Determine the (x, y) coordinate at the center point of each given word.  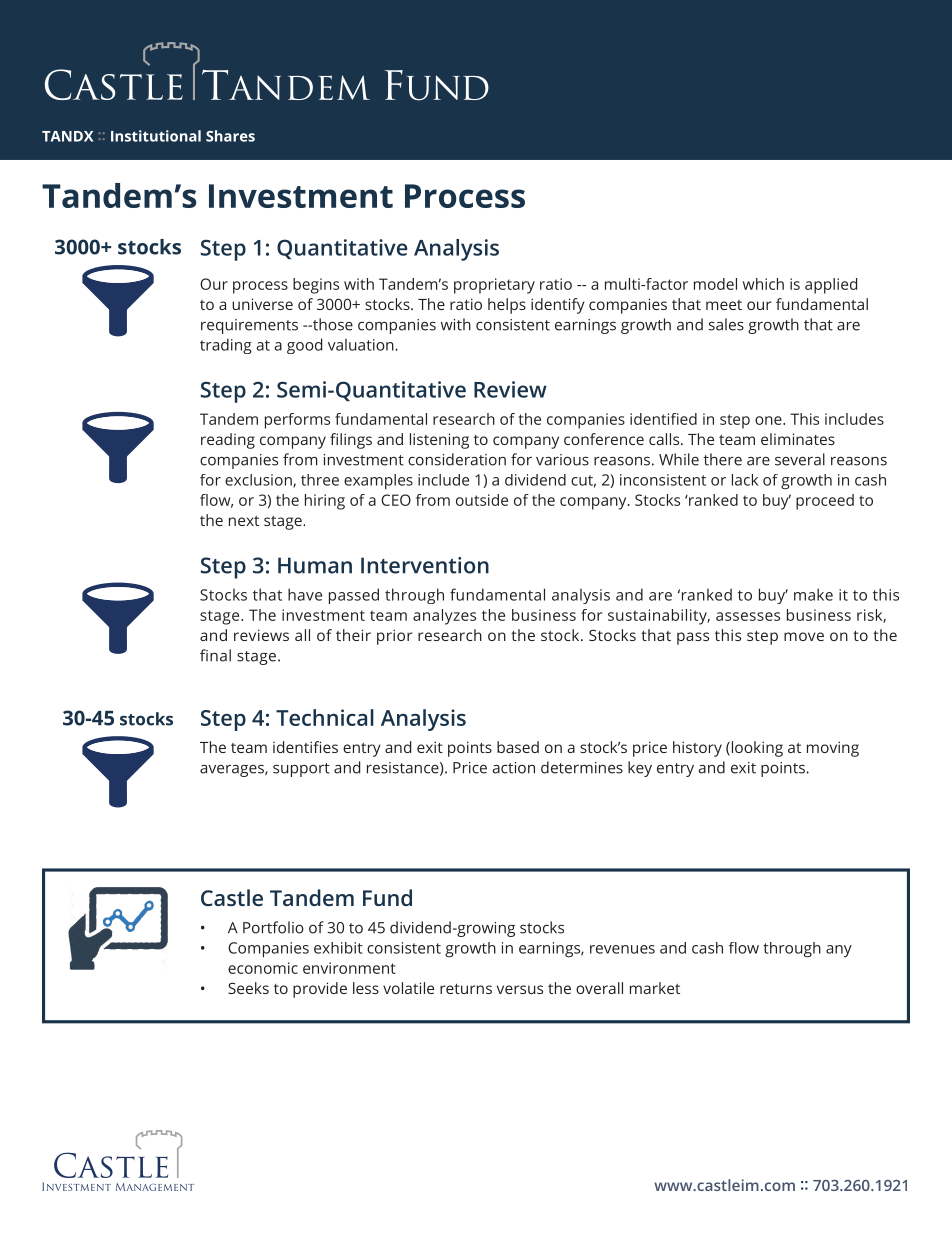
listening (439, 441)
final (215, 655)
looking (756, 749)
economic (263, 968)
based (518, 747)
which (763, 284)
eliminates (798, 439)
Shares (230, 136)
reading (228, 441)
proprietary (494, 286)
